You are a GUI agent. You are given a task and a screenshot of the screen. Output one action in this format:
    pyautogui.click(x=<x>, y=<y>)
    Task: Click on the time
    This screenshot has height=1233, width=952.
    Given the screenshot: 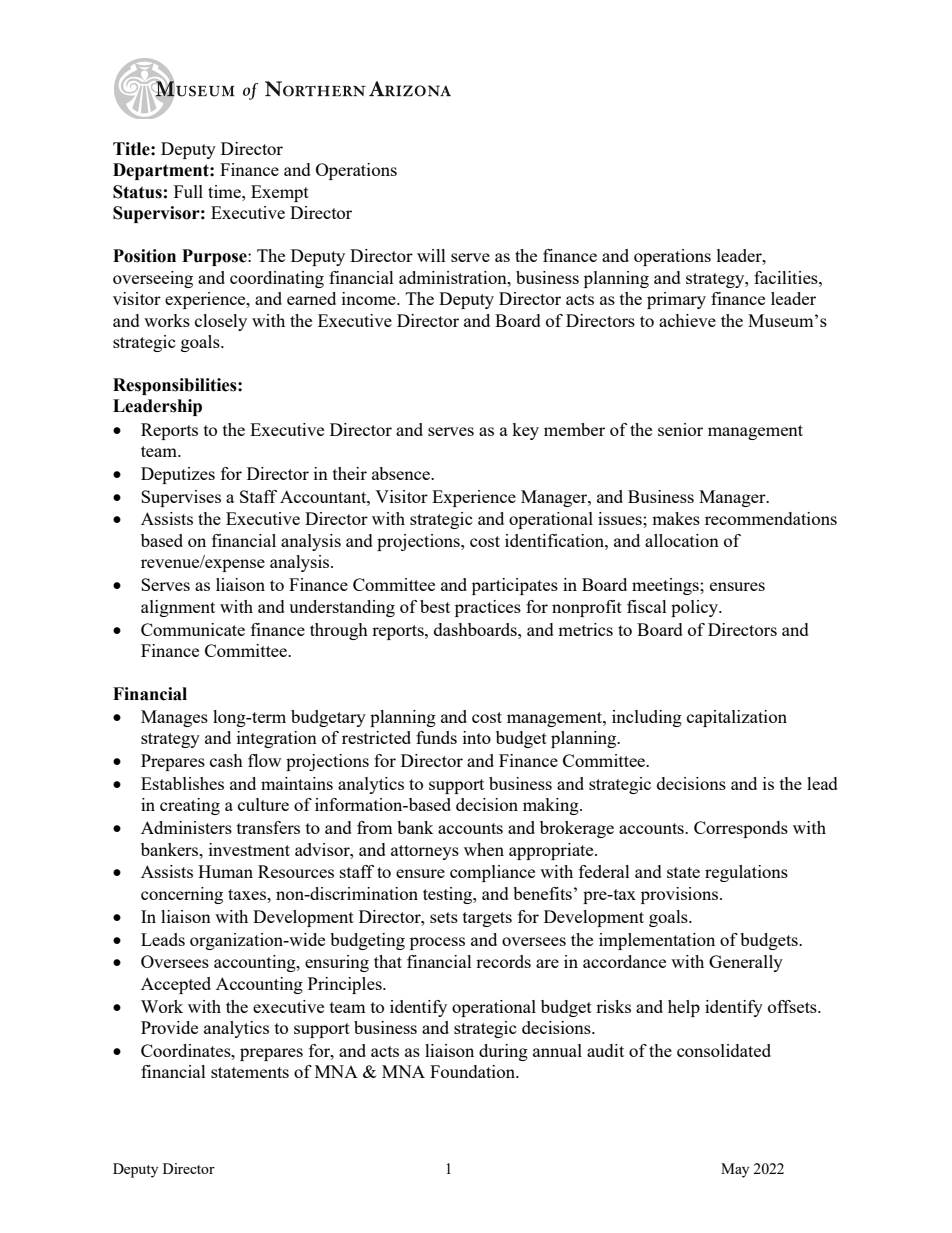 What is the action you would take?
    pyautogui.click(x=225, y=191)
